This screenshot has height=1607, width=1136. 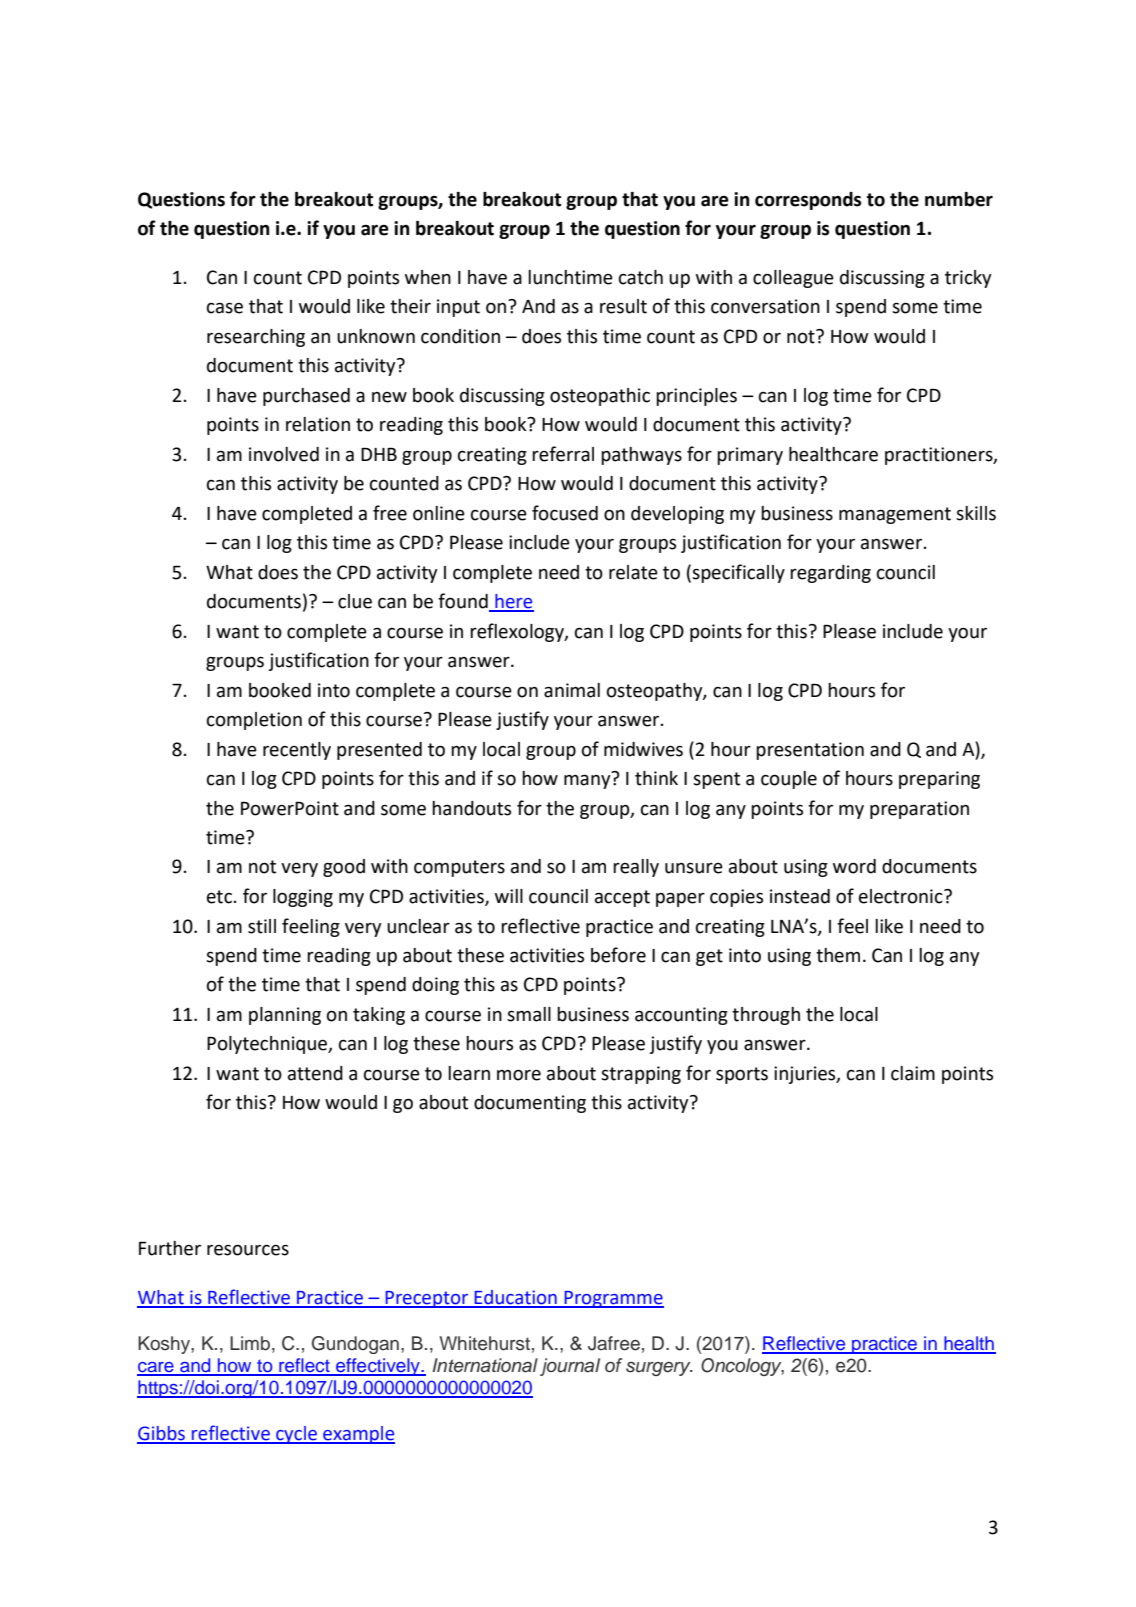 What do you see at coordinates (296, 1435) in the screenshot?
I see `cycle` at bounding box center [296, 1435].
